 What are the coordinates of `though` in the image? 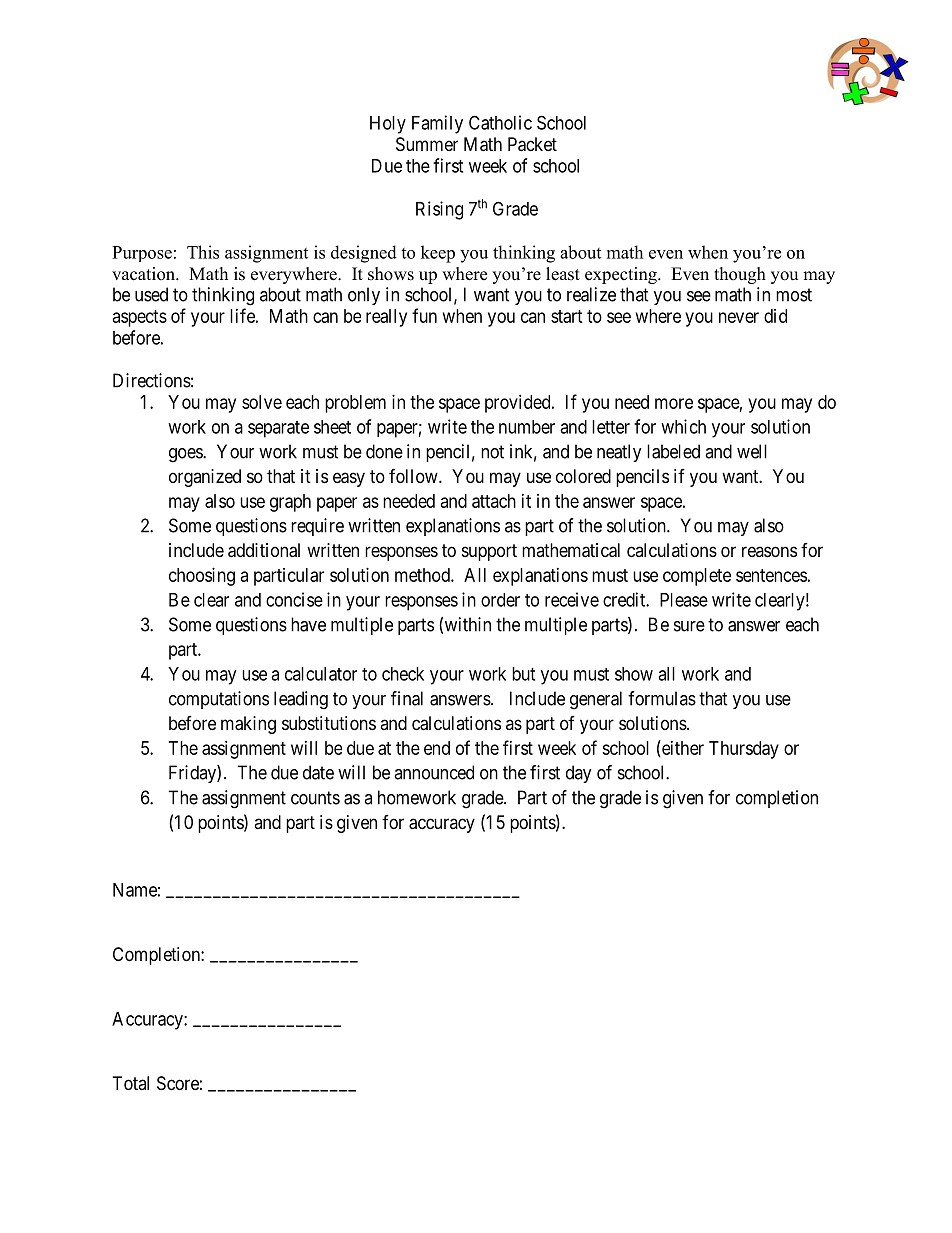 It's located at (740, 275).
